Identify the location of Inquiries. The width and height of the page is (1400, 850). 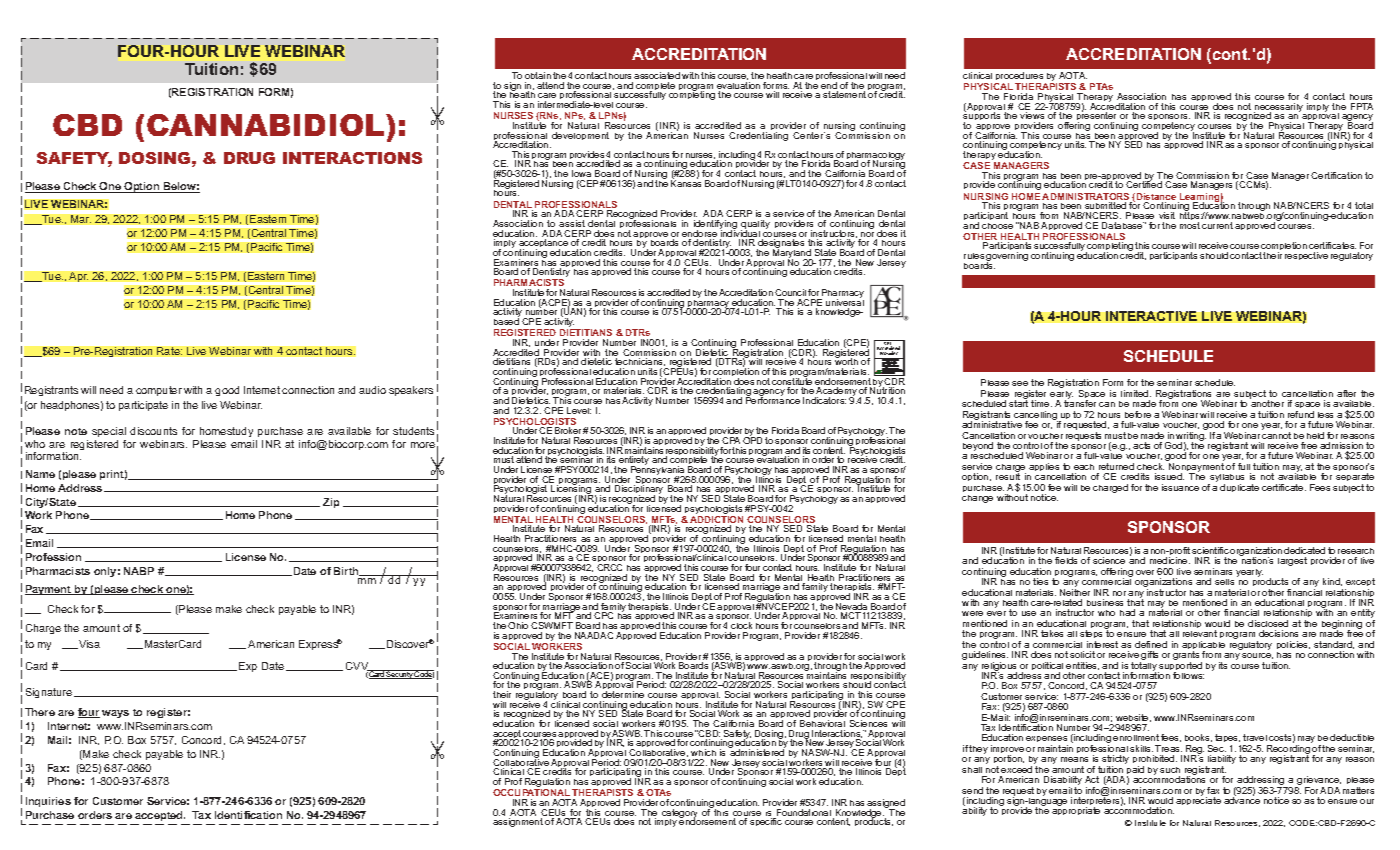
(48, 802).
